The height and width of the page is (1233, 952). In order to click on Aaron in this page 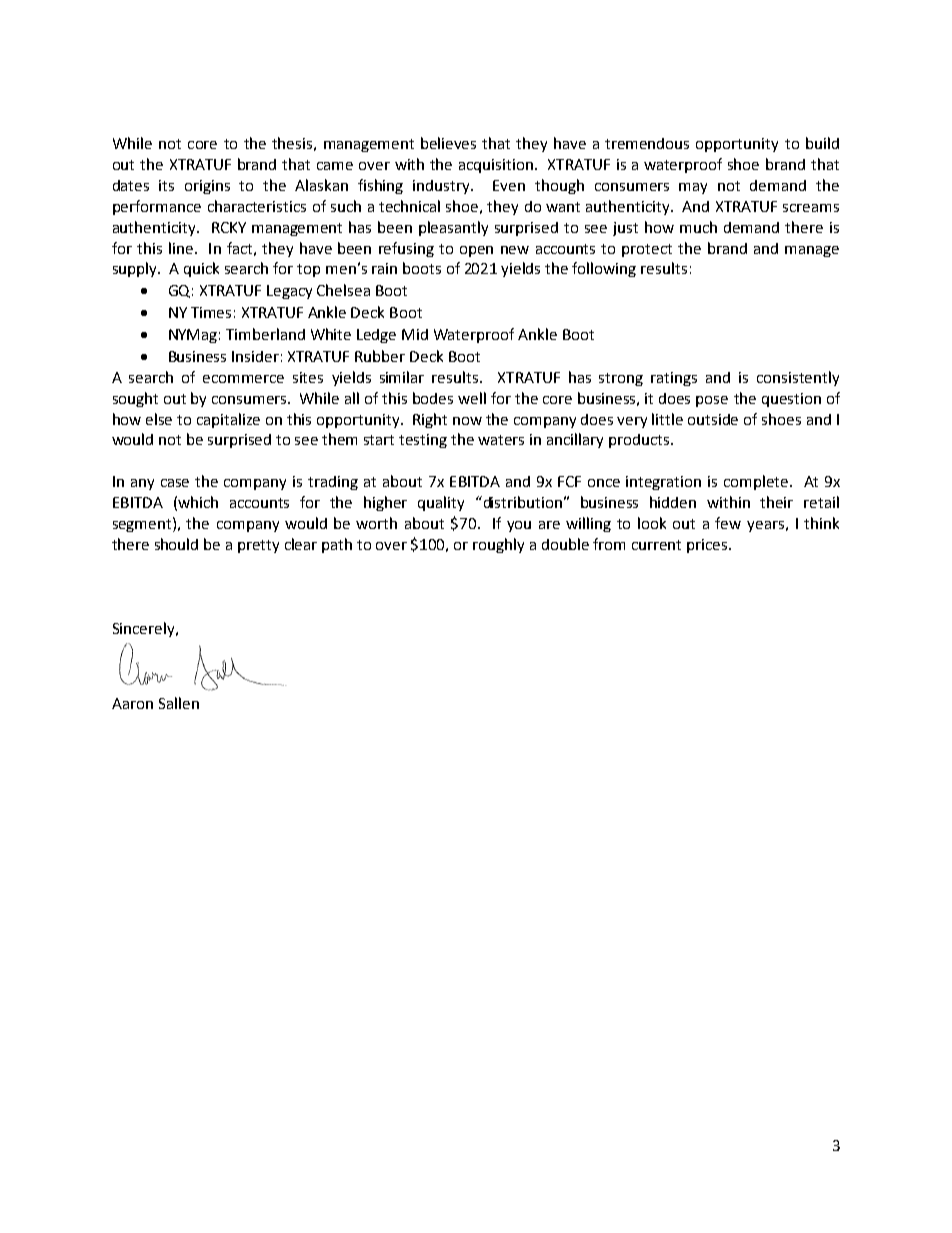, I will do `click(132, 703)`.
